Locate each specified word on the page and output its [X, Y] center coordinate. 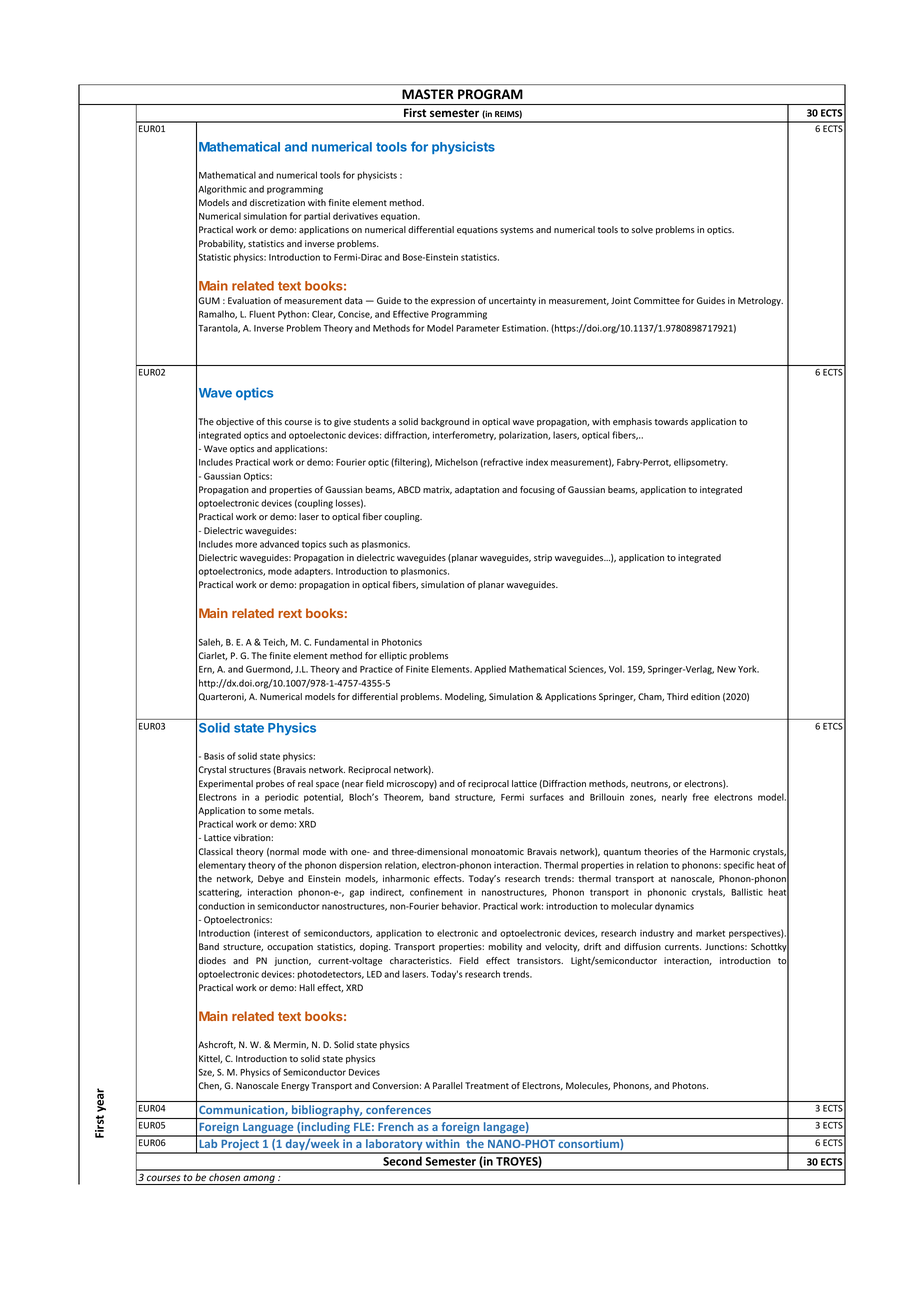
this [274, 421]
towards [671, 421]
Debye [271, 879]
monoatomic [497, 851]
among [259, 1180]
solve [642, 229]
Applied [490, 670]
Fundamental [342, 642]
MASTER [428, 94]
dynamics [674, 907]
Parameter [478, 328]
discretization [277, 202]
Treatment [487, 1086]
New [726, 669]
